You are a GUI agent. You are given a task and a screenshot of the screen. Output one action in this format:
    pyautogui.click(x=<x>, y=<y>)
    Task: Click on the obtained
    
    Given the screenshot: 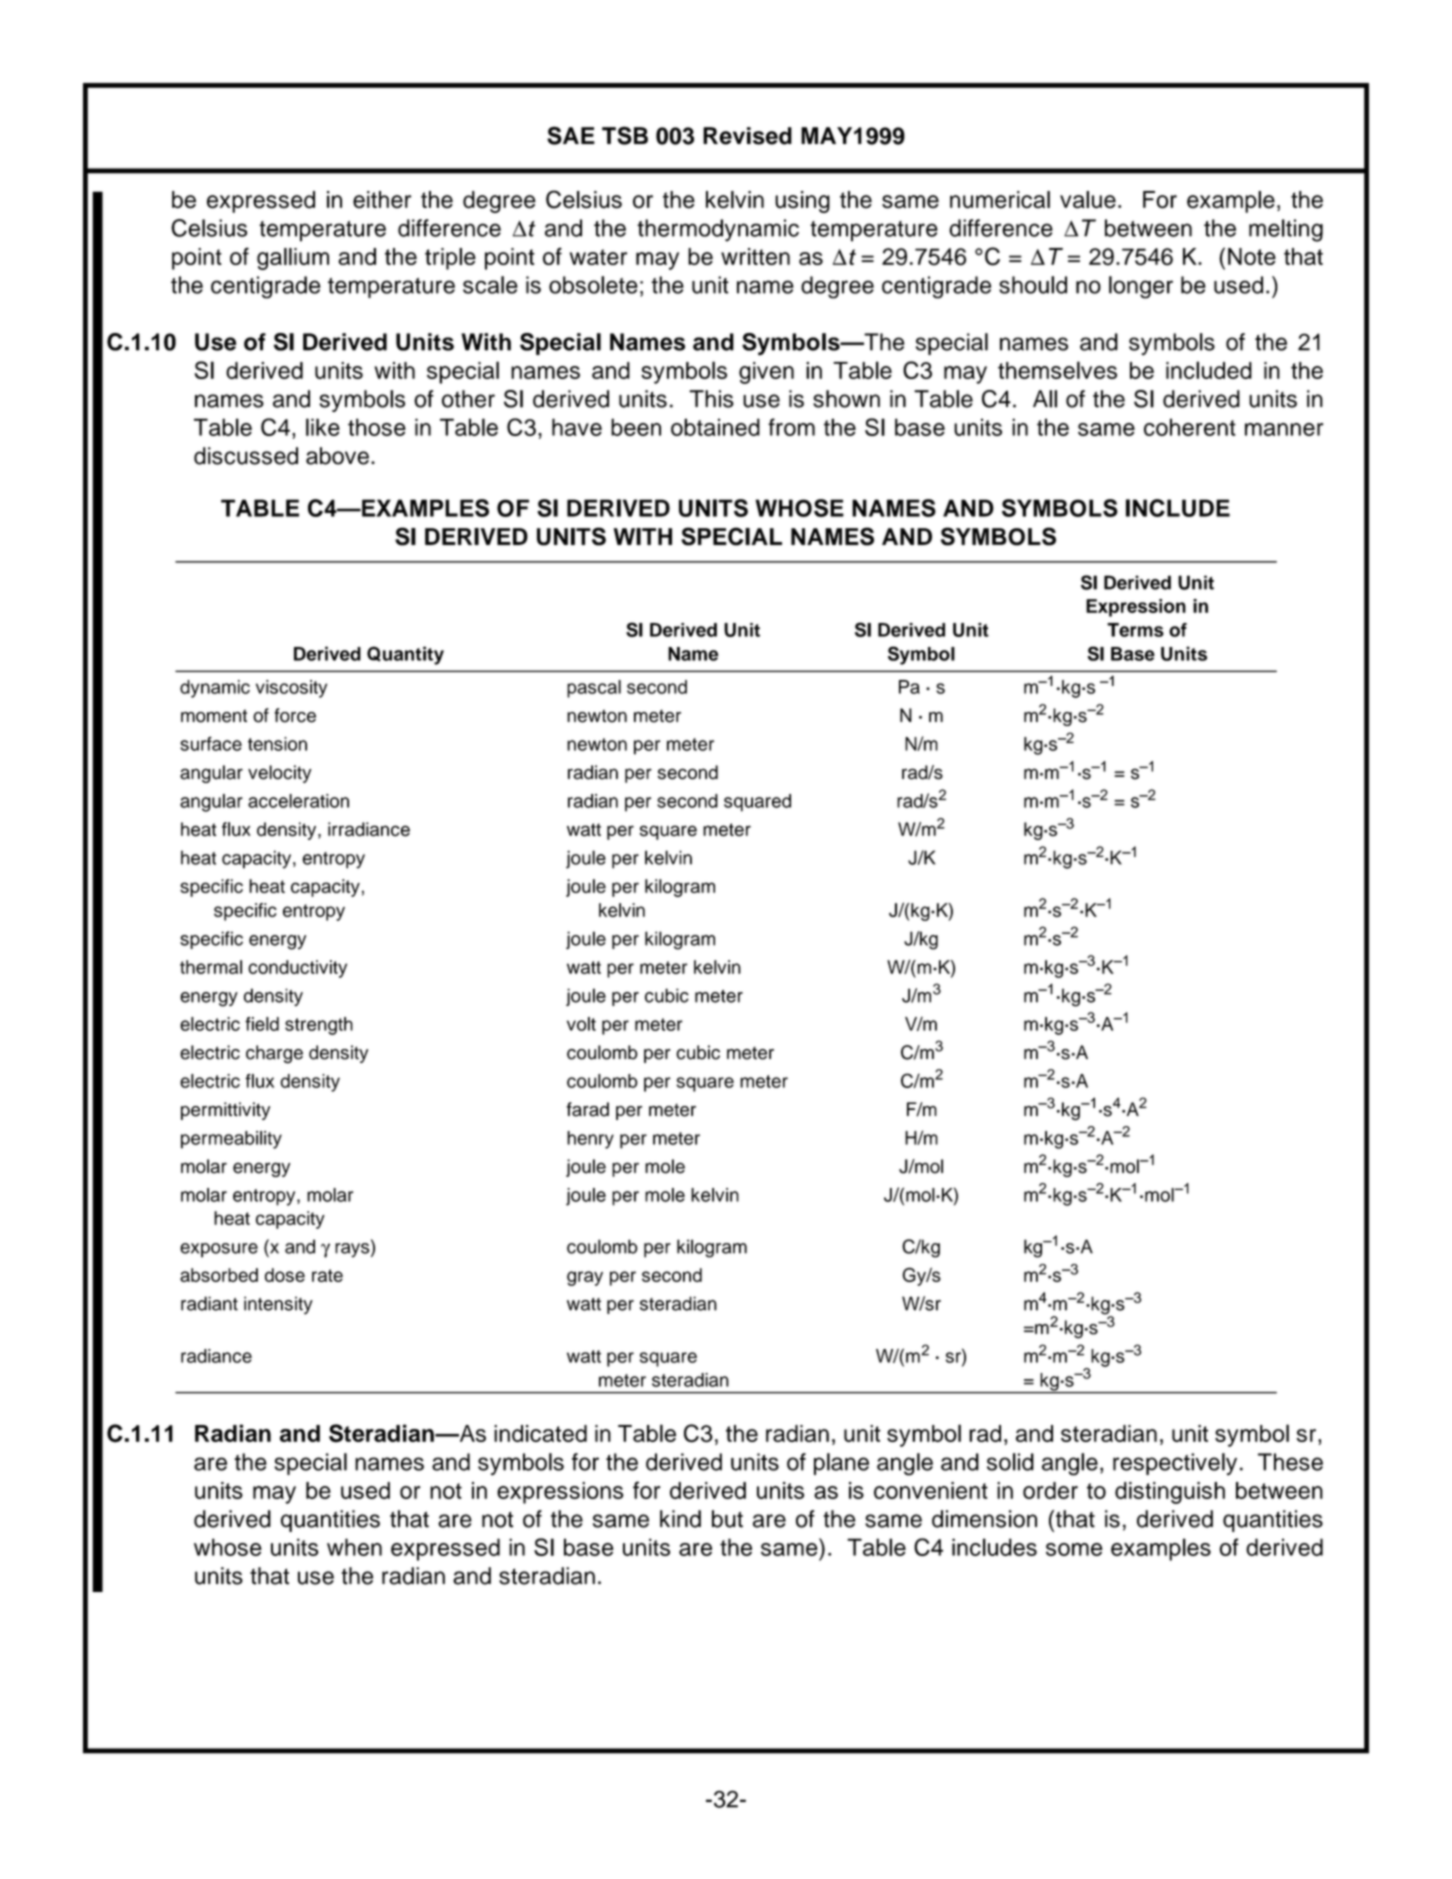 What is the action you would take?
    pyautogui.click(x=715, y=427)
